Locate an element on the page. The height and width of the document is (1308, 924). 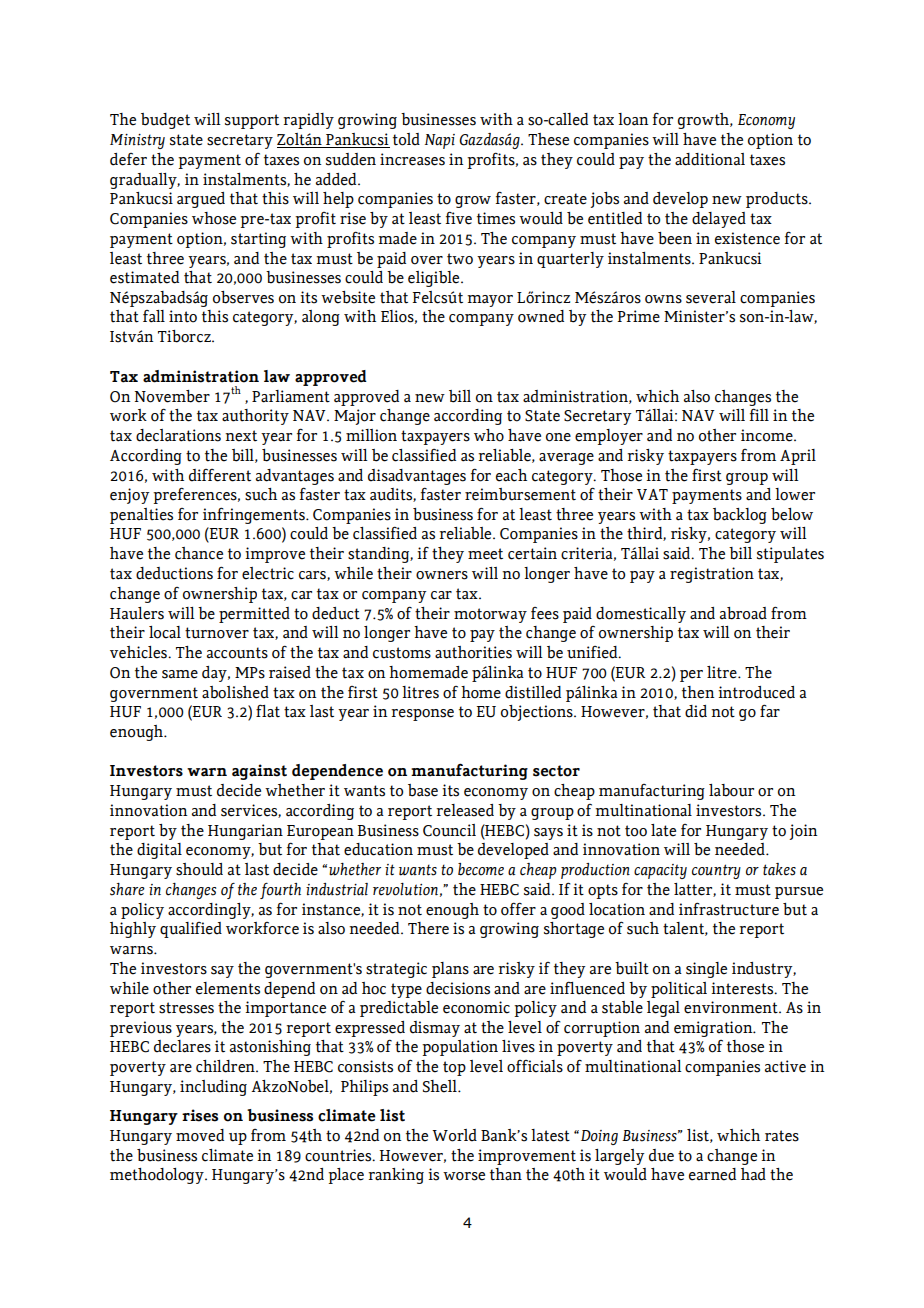
increases is located at coordinates (412, 159).
